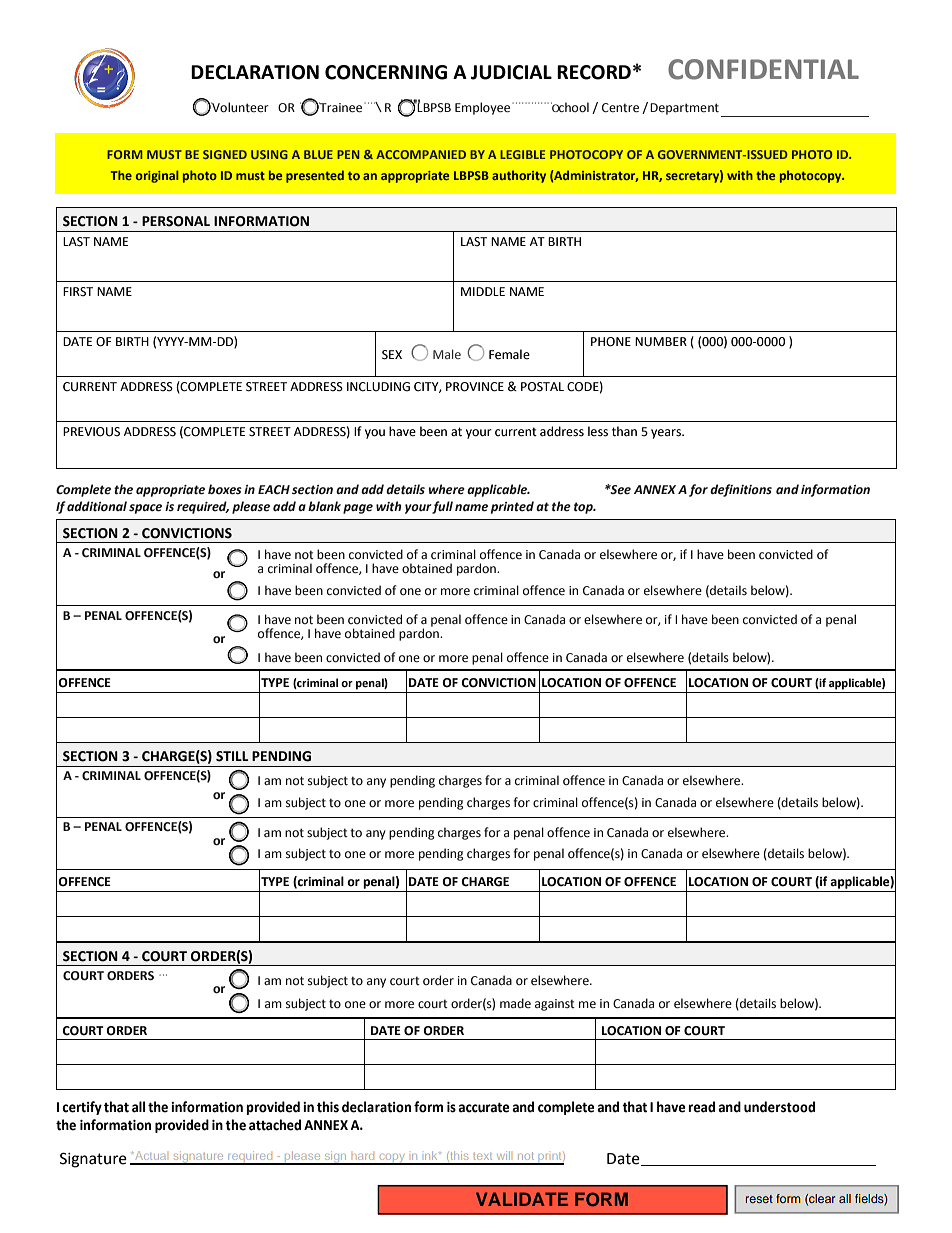 The image size is (952, 1233). What do you see at coordinates (741, 490) in the screenshot?
I see `definitions` at bounding box center [741, 490].
